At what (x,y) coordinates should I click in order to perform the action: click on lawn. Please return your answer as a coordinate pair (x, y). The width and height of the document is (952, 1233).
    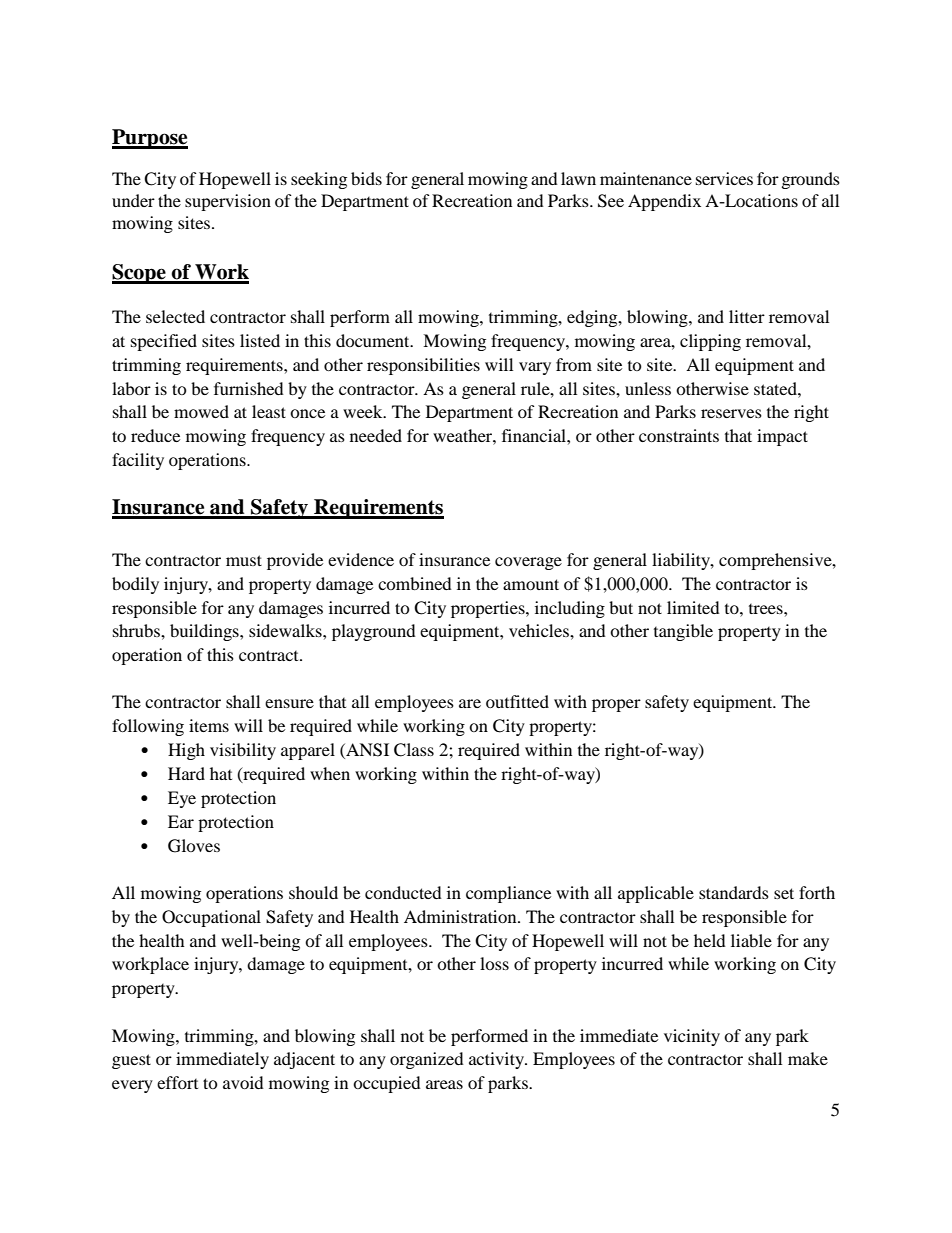
    Looking at the image, I should click on (578, 178).
